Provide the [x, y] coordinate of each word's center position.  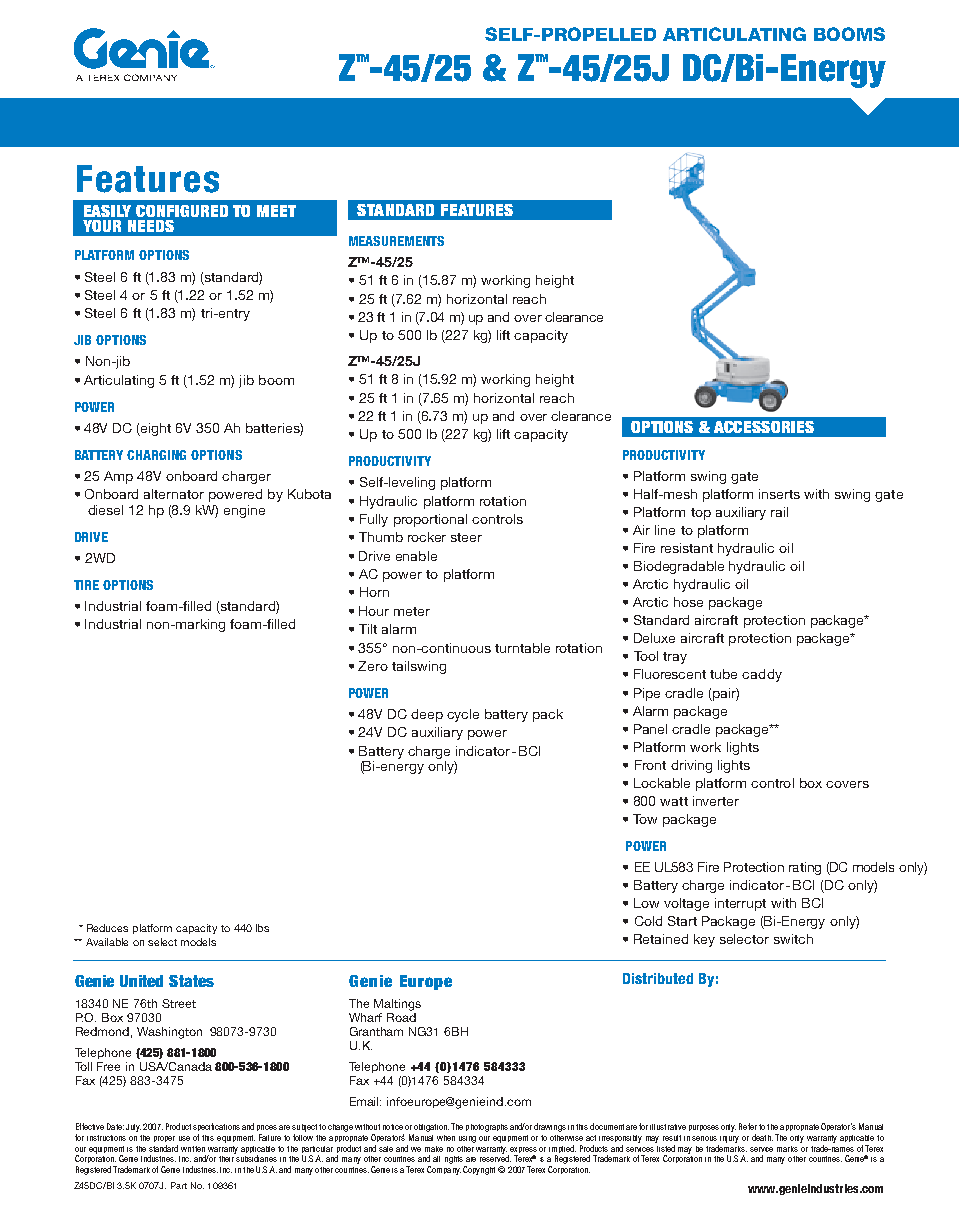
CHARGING [156, 455]
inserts [779, 494]
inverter [716, 801]
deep [427, 715]
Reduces [107, 928]
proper [164, 1139]
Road [401, 1016]
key [704, 940]
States [191, 981]
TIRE [86, 585]
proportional [430, 520]
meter [412, 611]
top [701, 514]
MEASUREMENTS [396, 241]
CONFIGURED [182, 211]
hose [688, 602]
